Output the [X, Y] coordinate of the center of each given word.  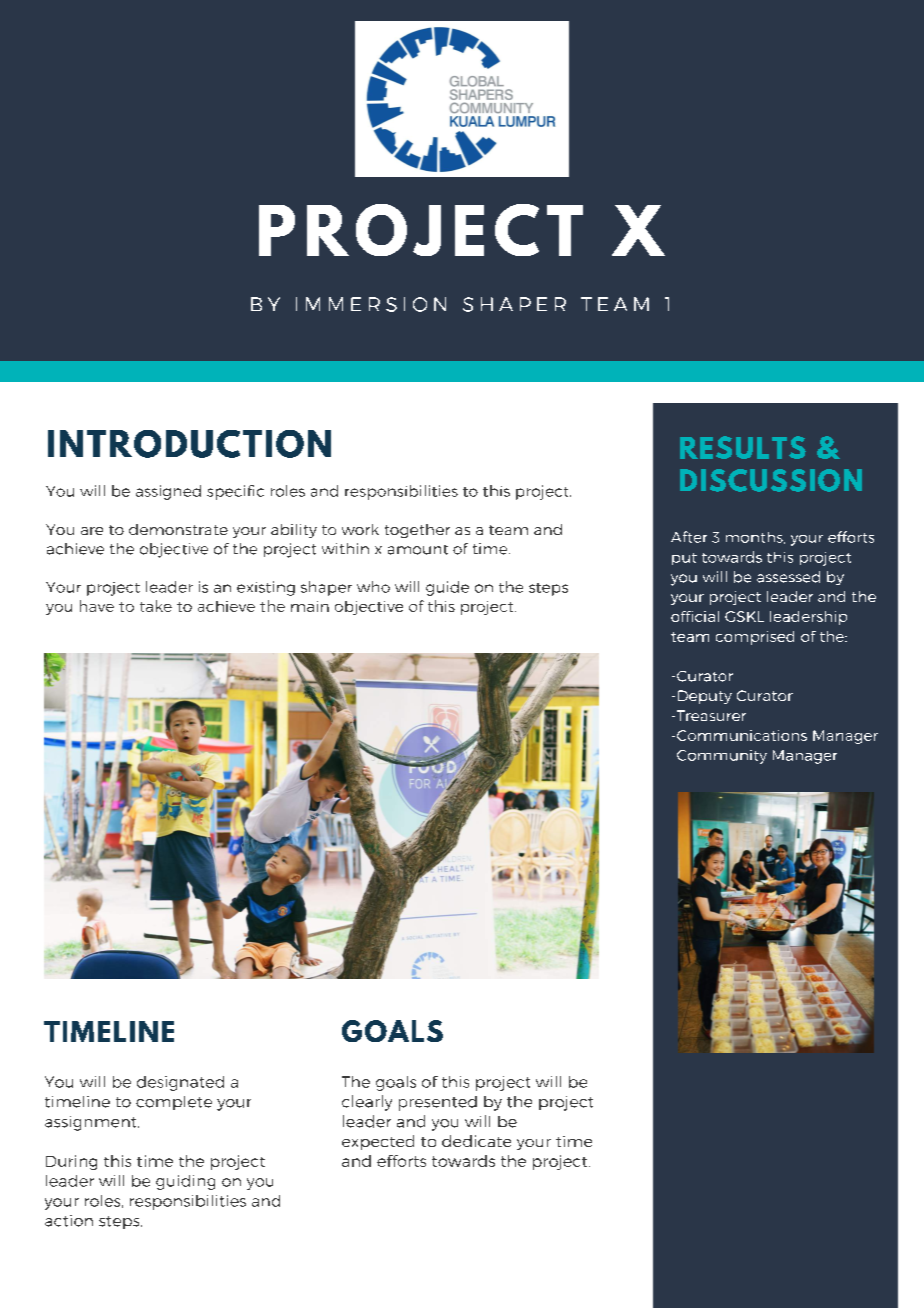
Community [722, 757]
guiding [185, 1182]
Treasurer [710, 715]
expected [378, 1142]
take [156, 606]
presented [438, 1103]
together [417, 531]
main [310, 606]
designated [180, 1083]
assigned [168, 492]
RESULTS [743, 447]
